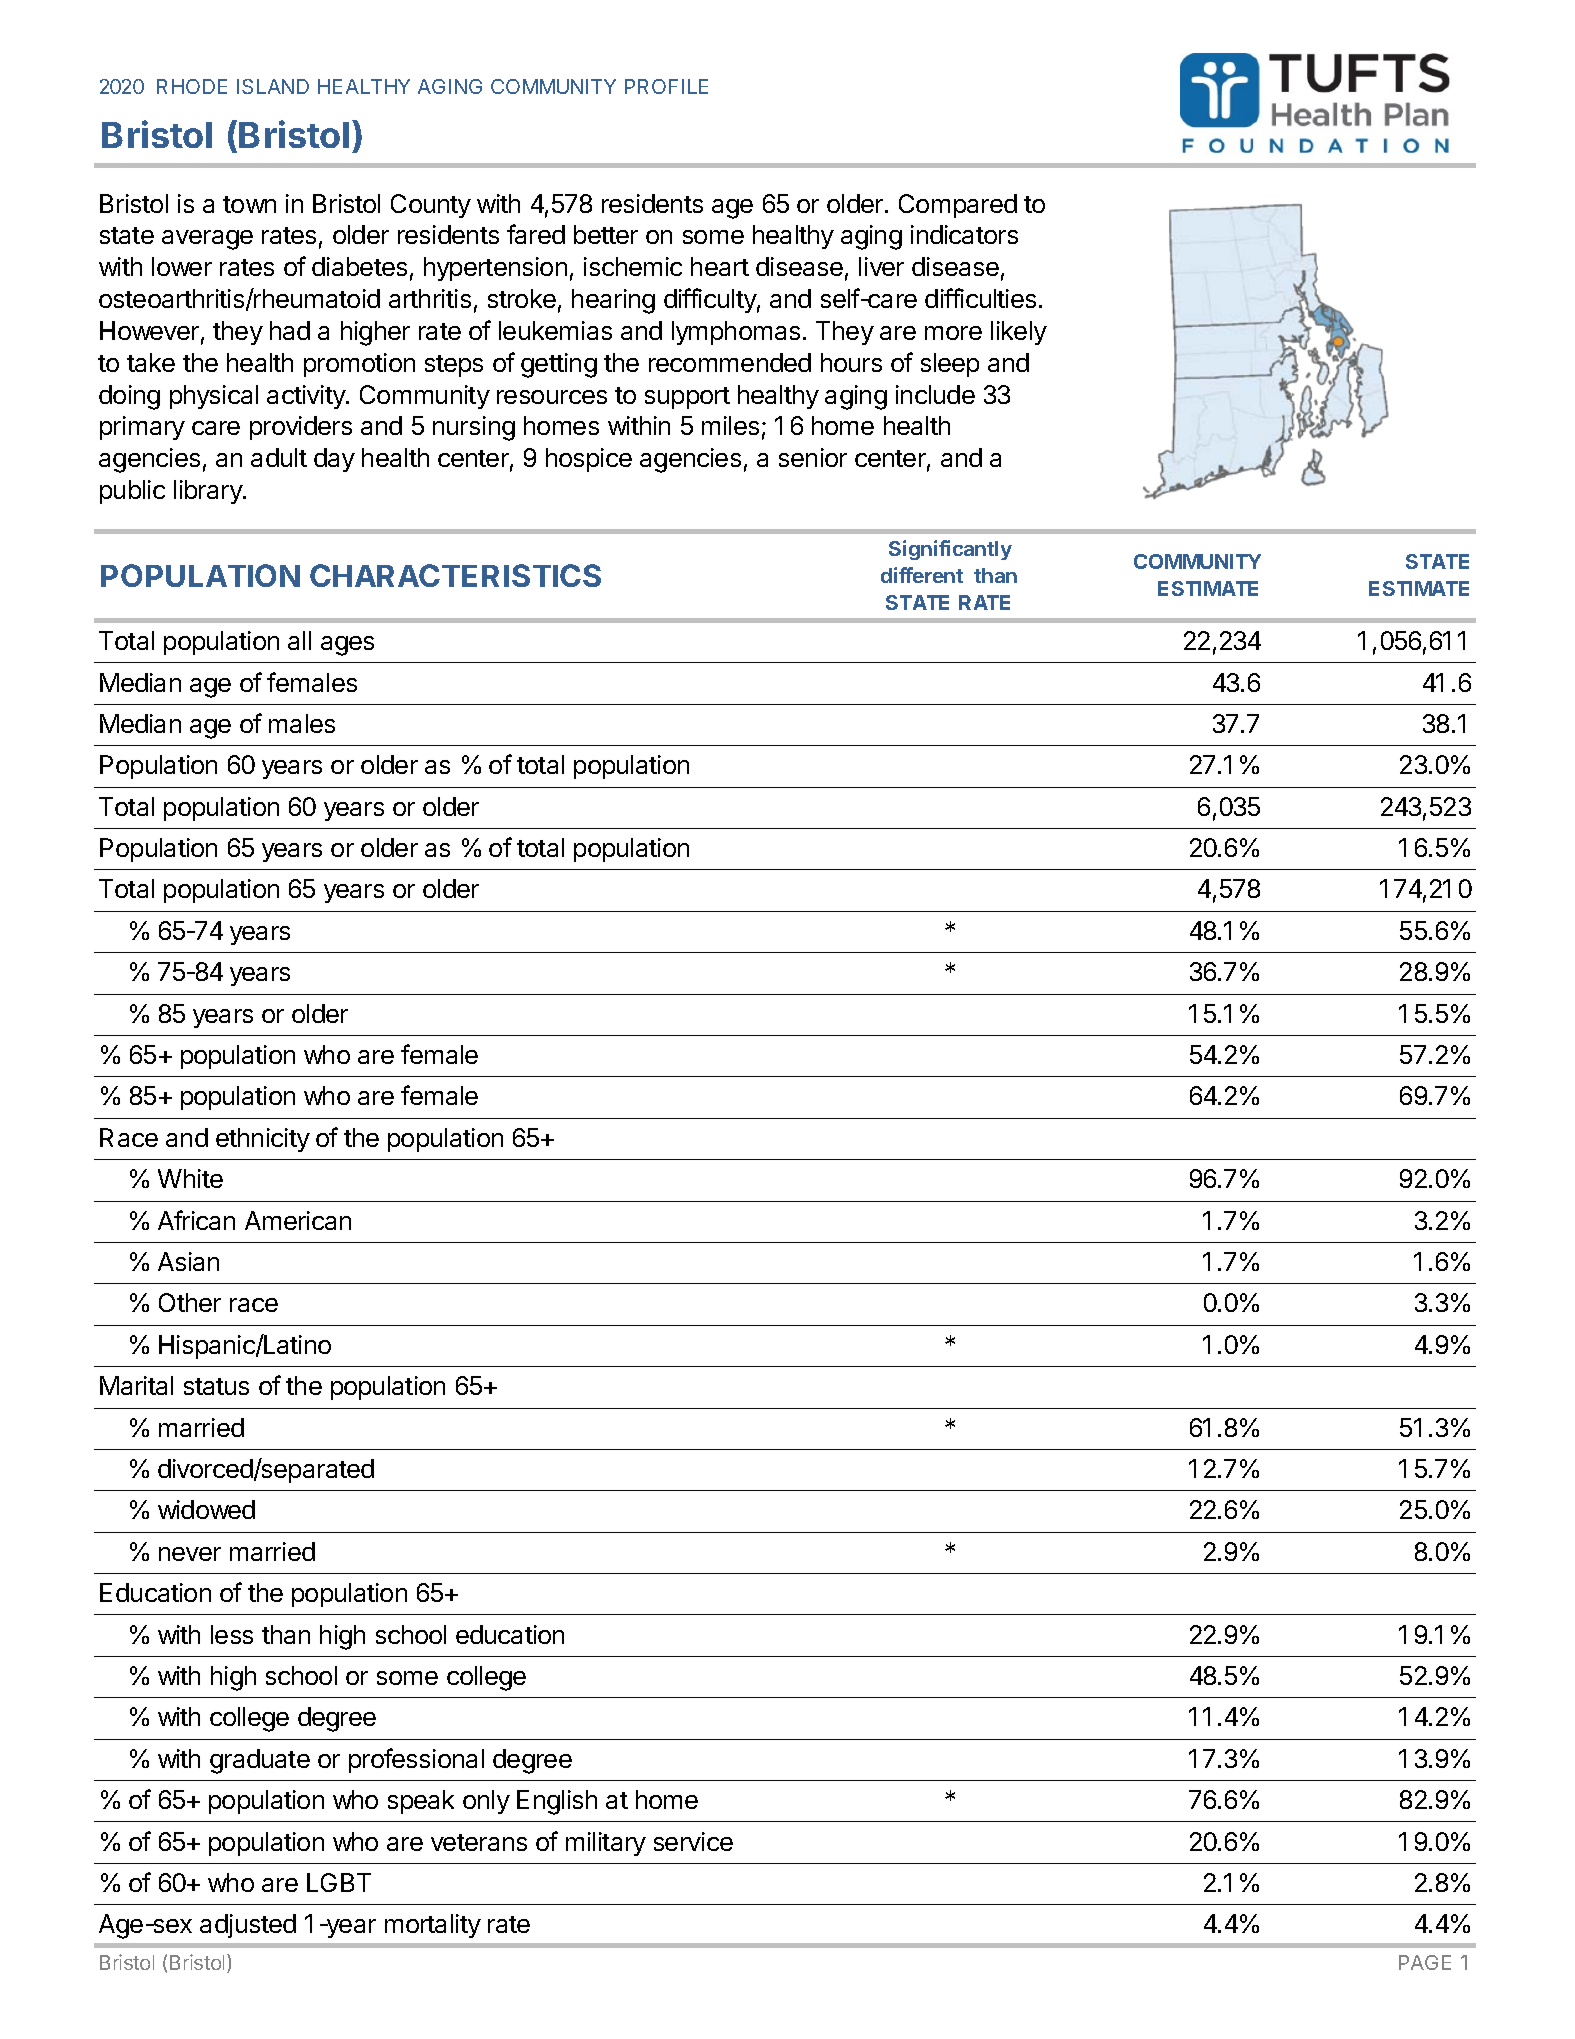 The height and width of the screenshot is (2039, 1575). I want to click on service, so click(693, 1841).
